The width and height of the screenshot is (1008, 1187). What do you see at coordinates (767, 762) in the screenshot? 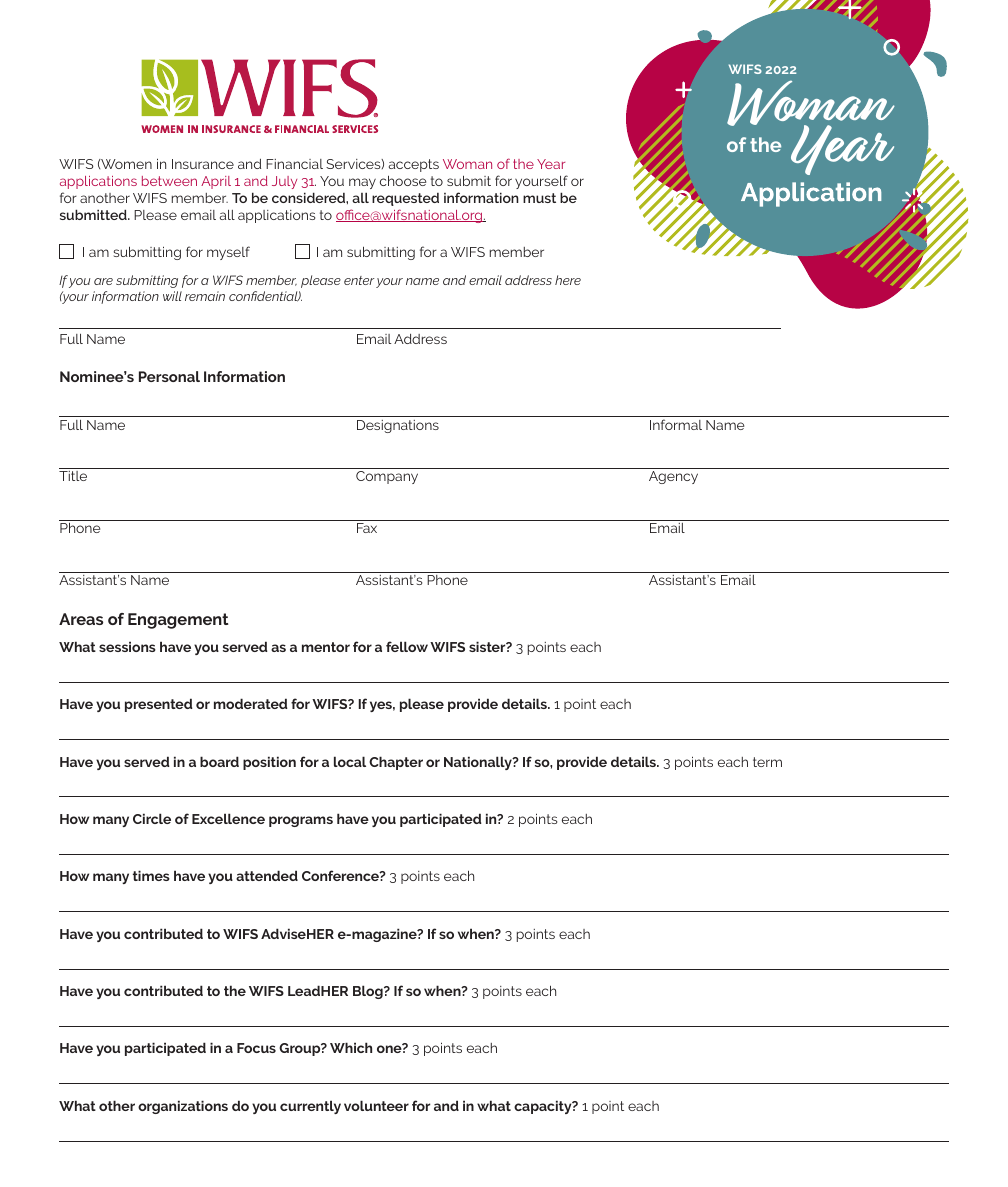
I see `term` at bounding box center [767, 762].
